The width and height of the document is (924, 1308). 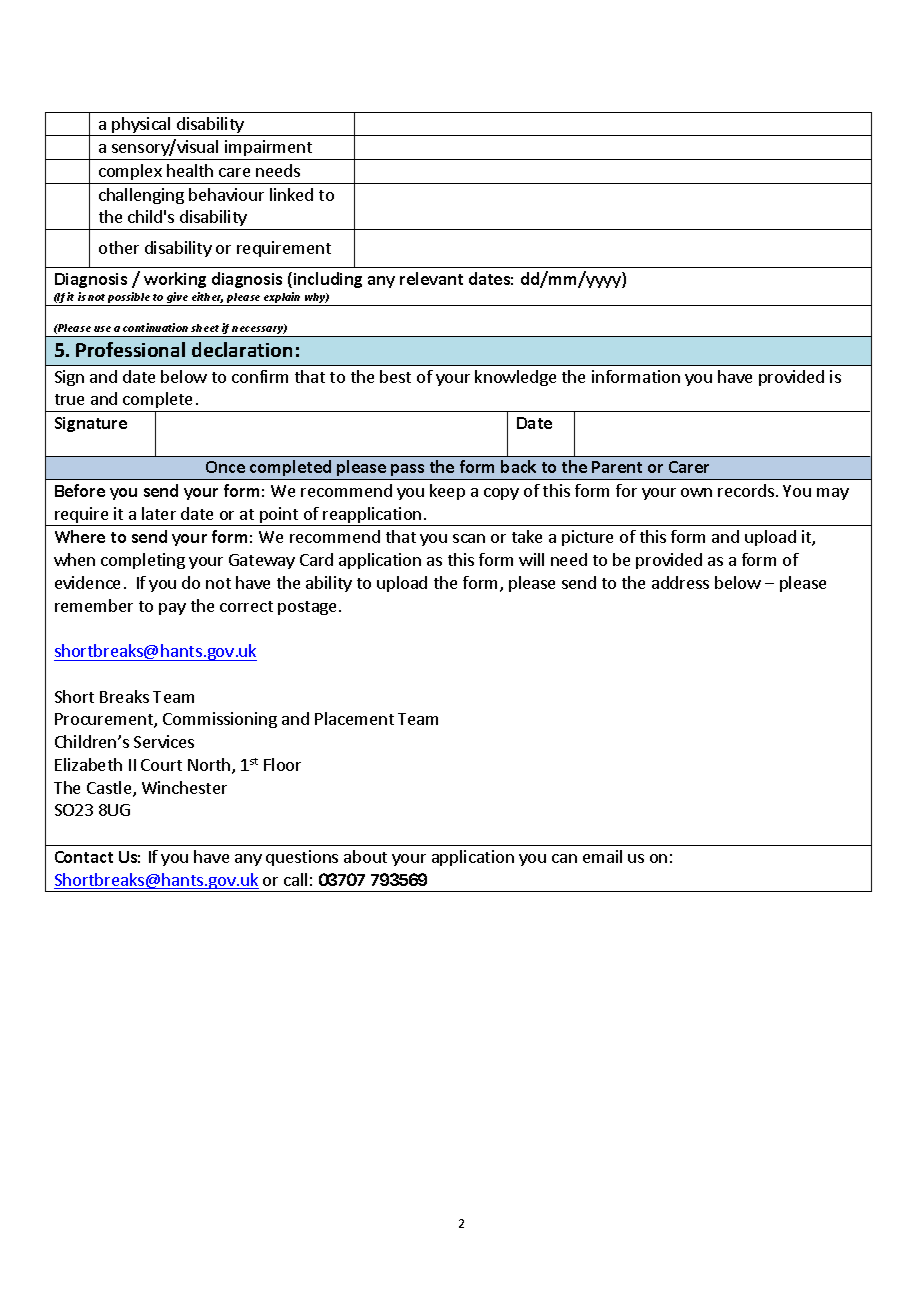 What do you see at coordinates (431, 278) in the document?
I see `relevant` at bounding box center [431, 278].
